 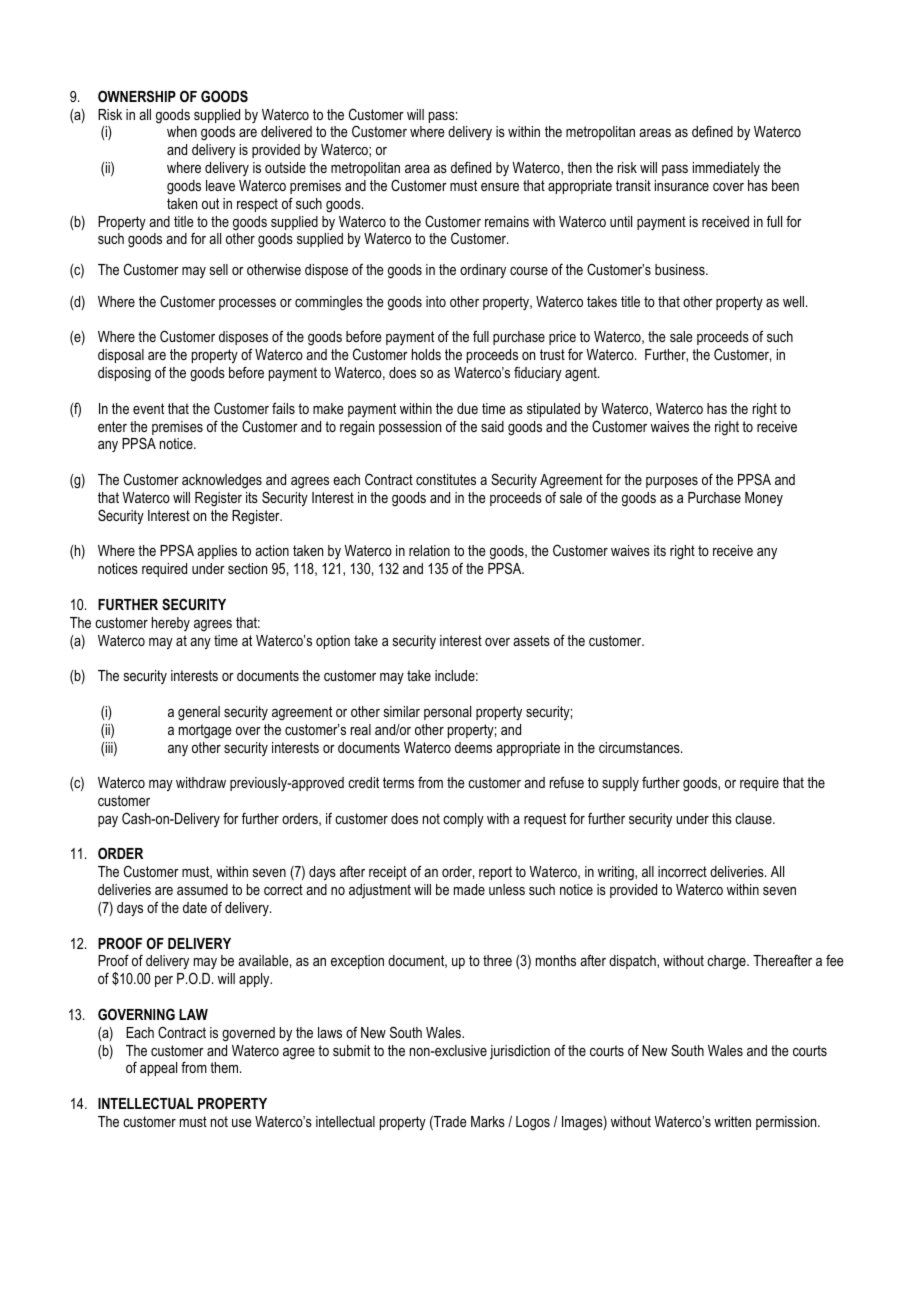 What do you see at coordinates (426, 354) in the page?
I see `holds` at bounding box center [426, 354].
